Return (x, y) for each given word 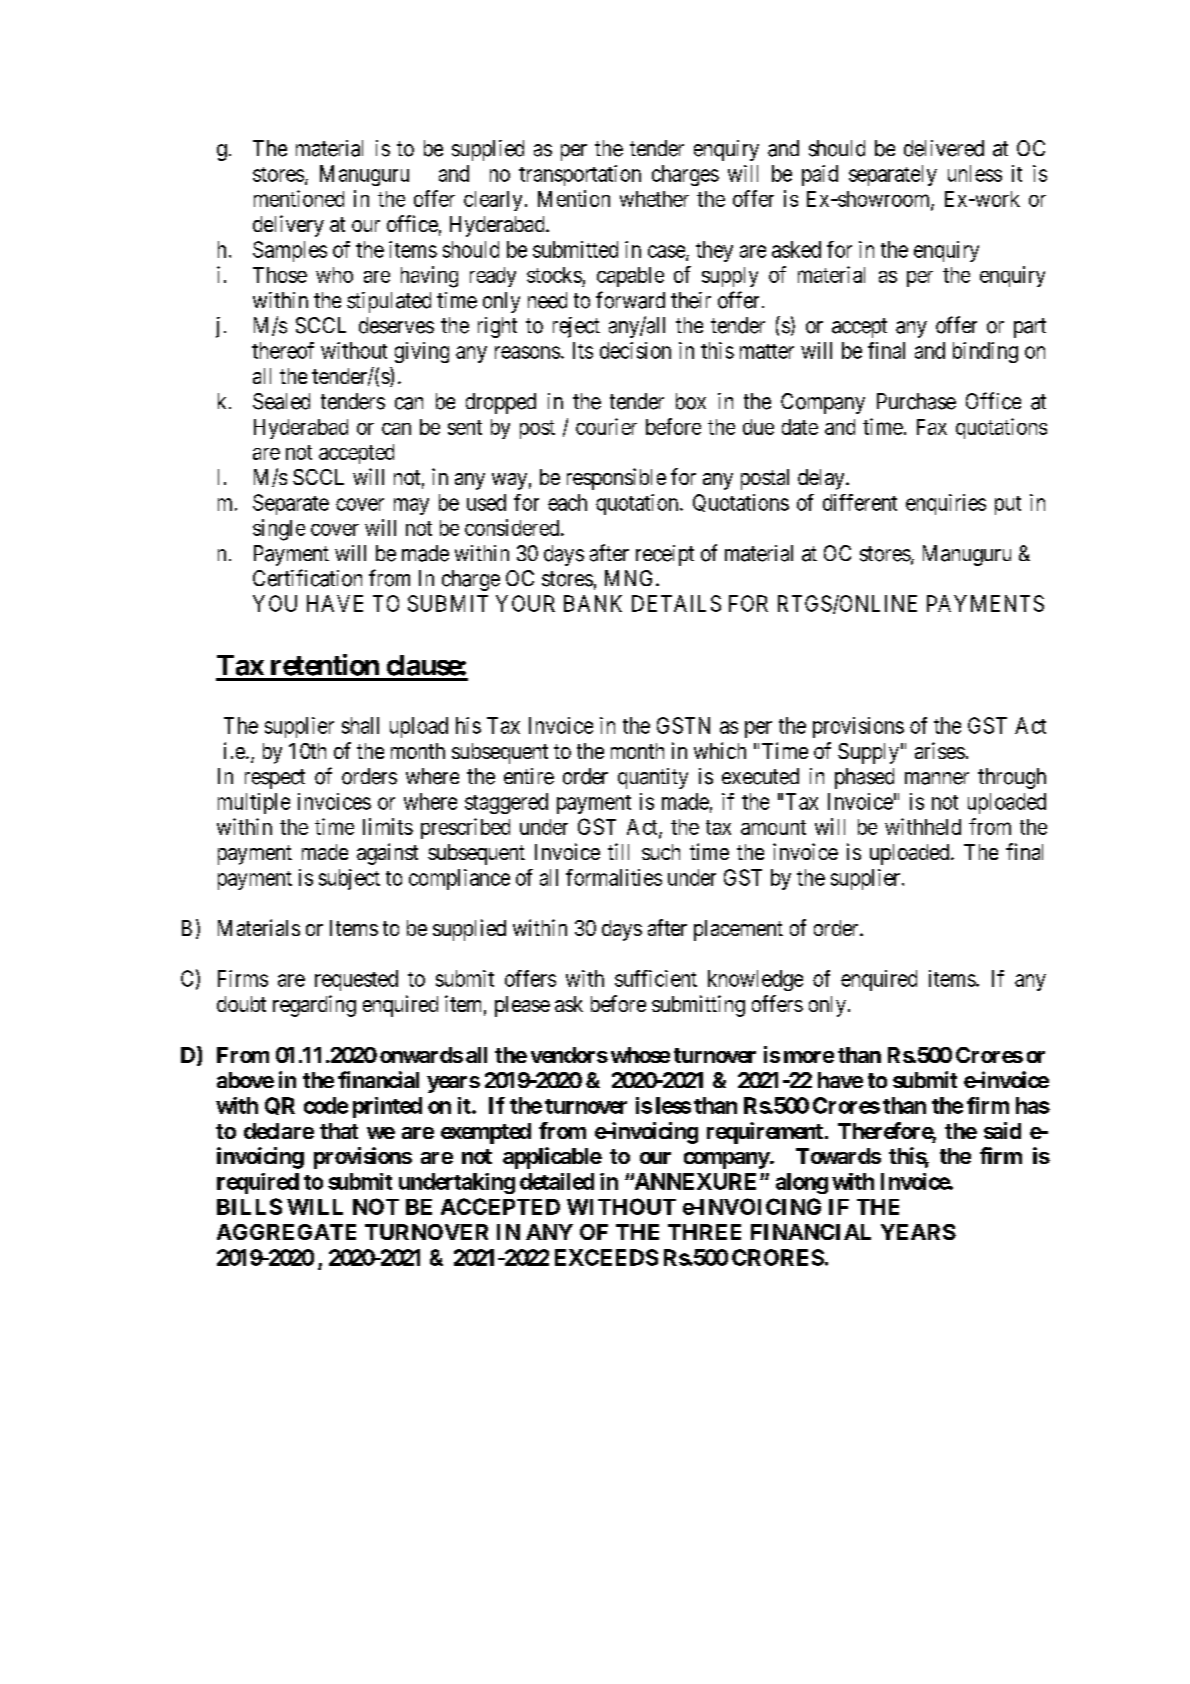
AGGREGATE (286, 1232)
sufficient (656, 978)
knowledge (755, 980)
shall (360, 725)
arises (940, 750)
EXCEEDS (606, 1257)
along (802, 1183)
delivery (288, 226)
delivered (944, 148)
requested (356, 980)
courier (606, 426)
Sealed (281, 401)
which (720, 750)
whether (654, 199)
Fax (932, 427)
